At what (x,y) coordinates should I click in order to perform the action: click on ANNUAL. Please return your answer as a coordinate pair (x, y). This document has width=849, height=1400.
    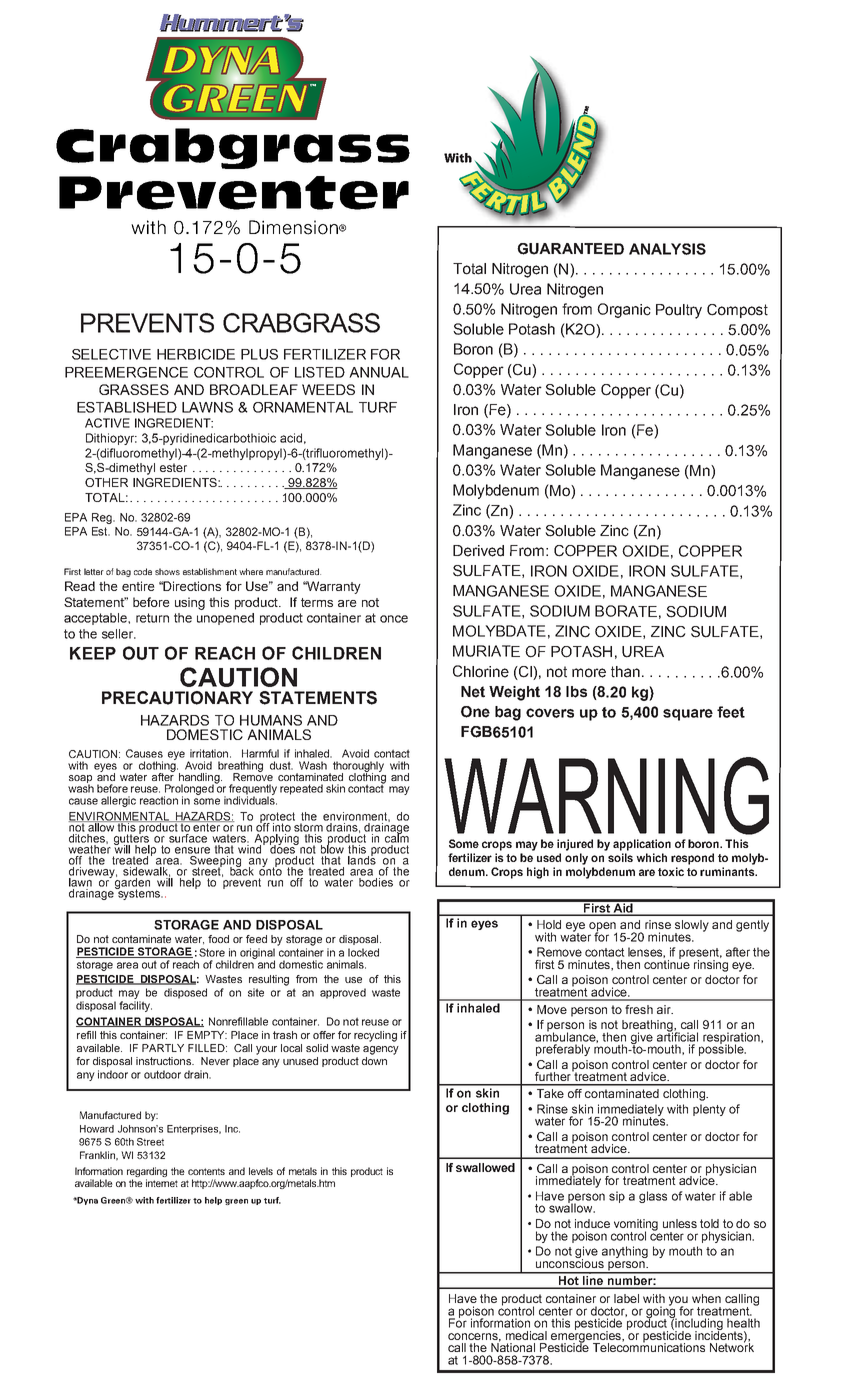
    Looking at the image, I should click on (379, 372).
